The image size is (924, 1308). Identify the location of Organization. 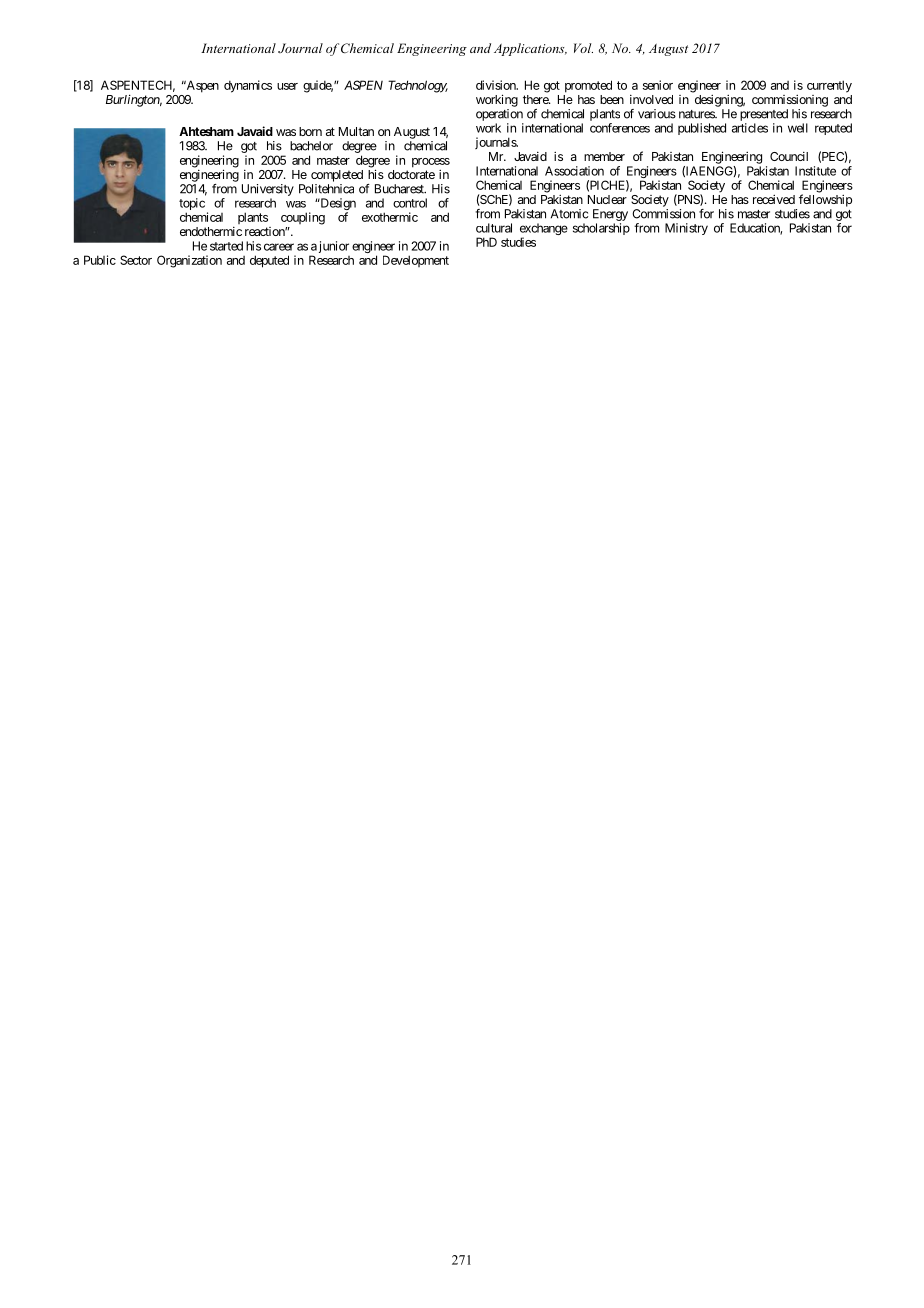
(189, 261).
